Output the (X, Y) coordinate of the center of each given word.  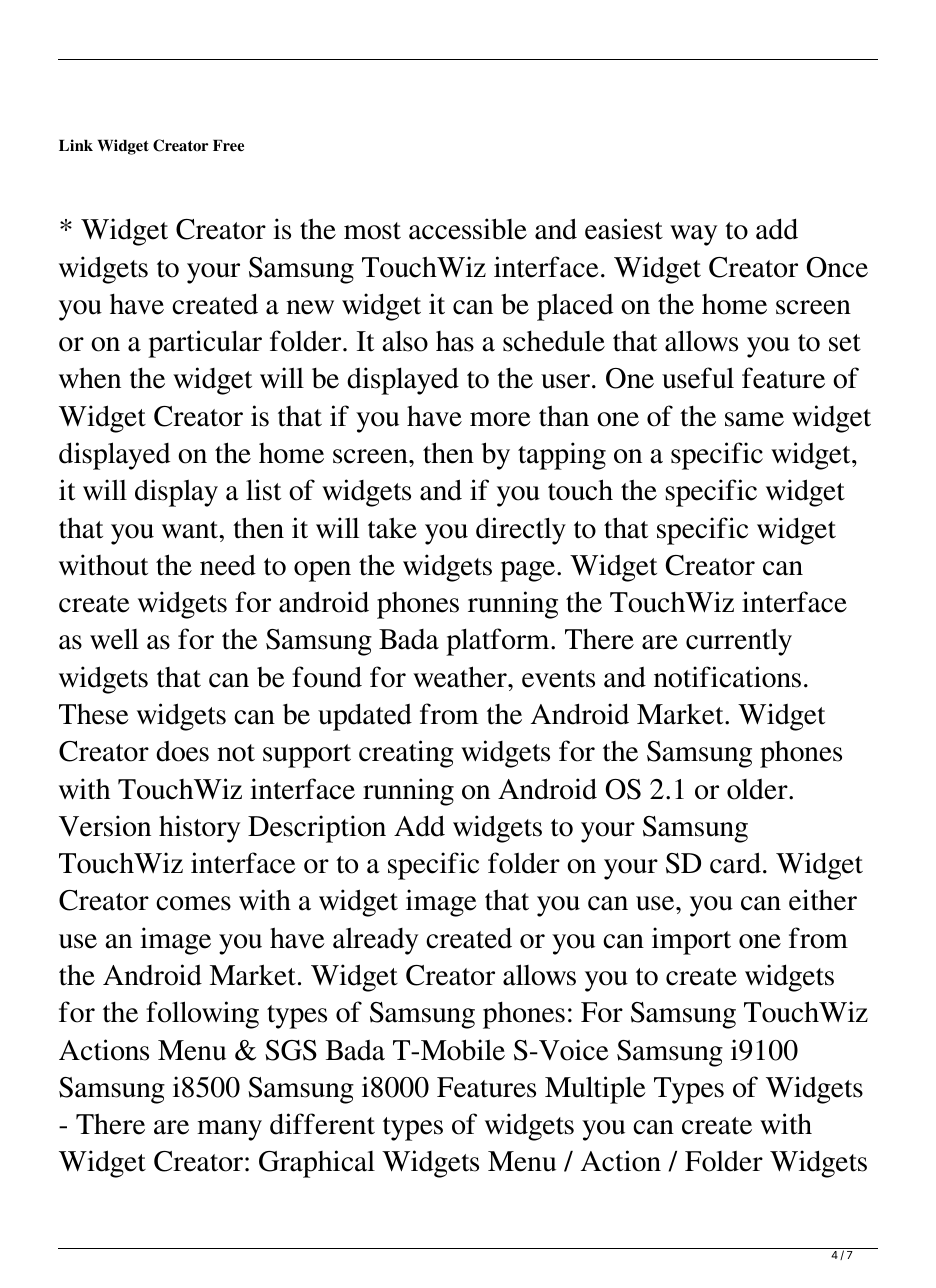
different (322, 1124)
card (735, 863)
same (754, 419)
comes (193, 903)
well (114, 639)
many (229, 1130)
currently (739, 642)
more (500, 419)
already (375, 941)
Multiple (595, 1090)
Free (228, 145)
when (90, 378)
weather (461, 677)
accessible (468, 229)
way (693, 235)
